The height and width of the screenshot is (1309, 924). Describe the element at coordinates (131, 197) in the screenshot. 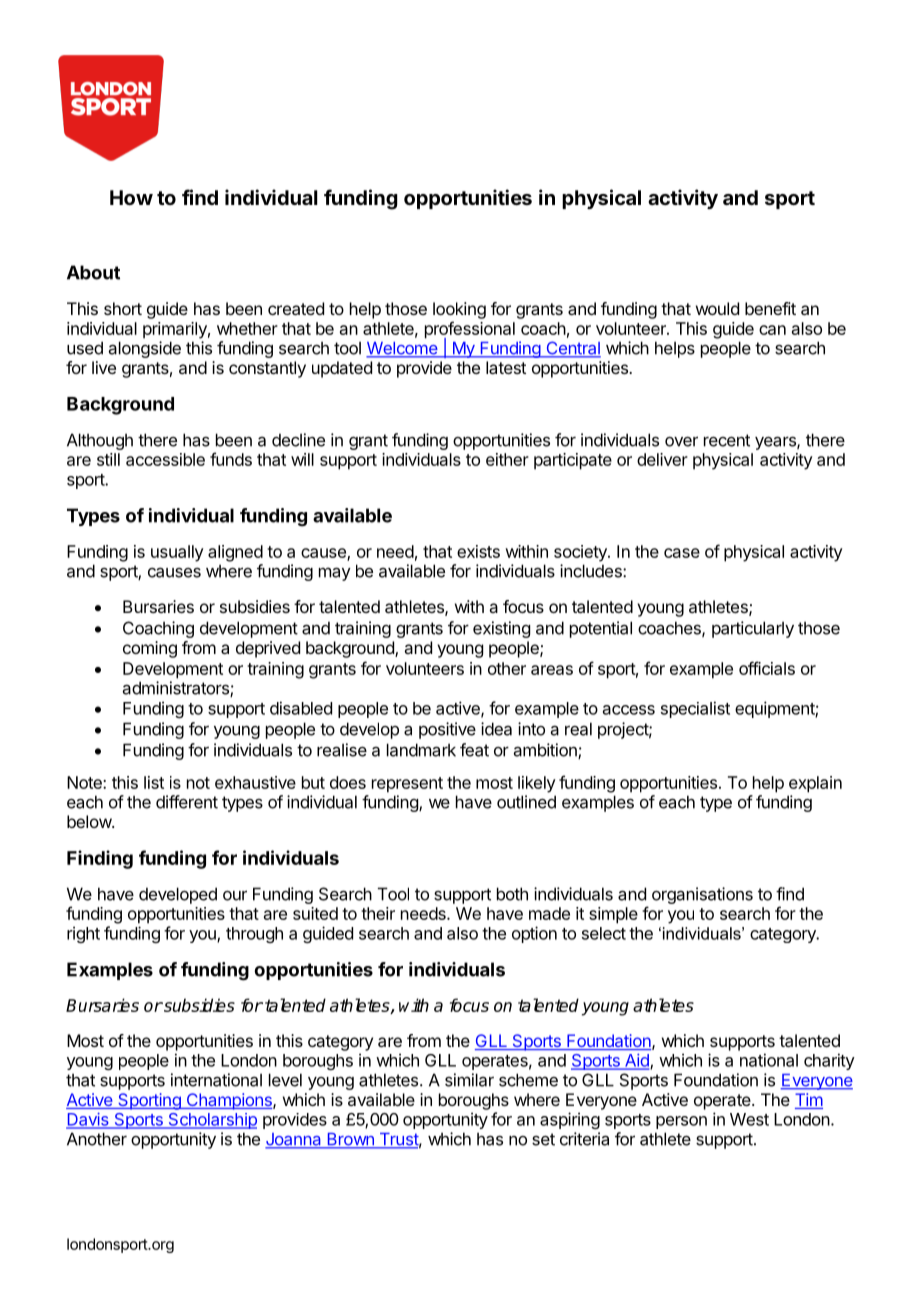

I see `How` at that location.
